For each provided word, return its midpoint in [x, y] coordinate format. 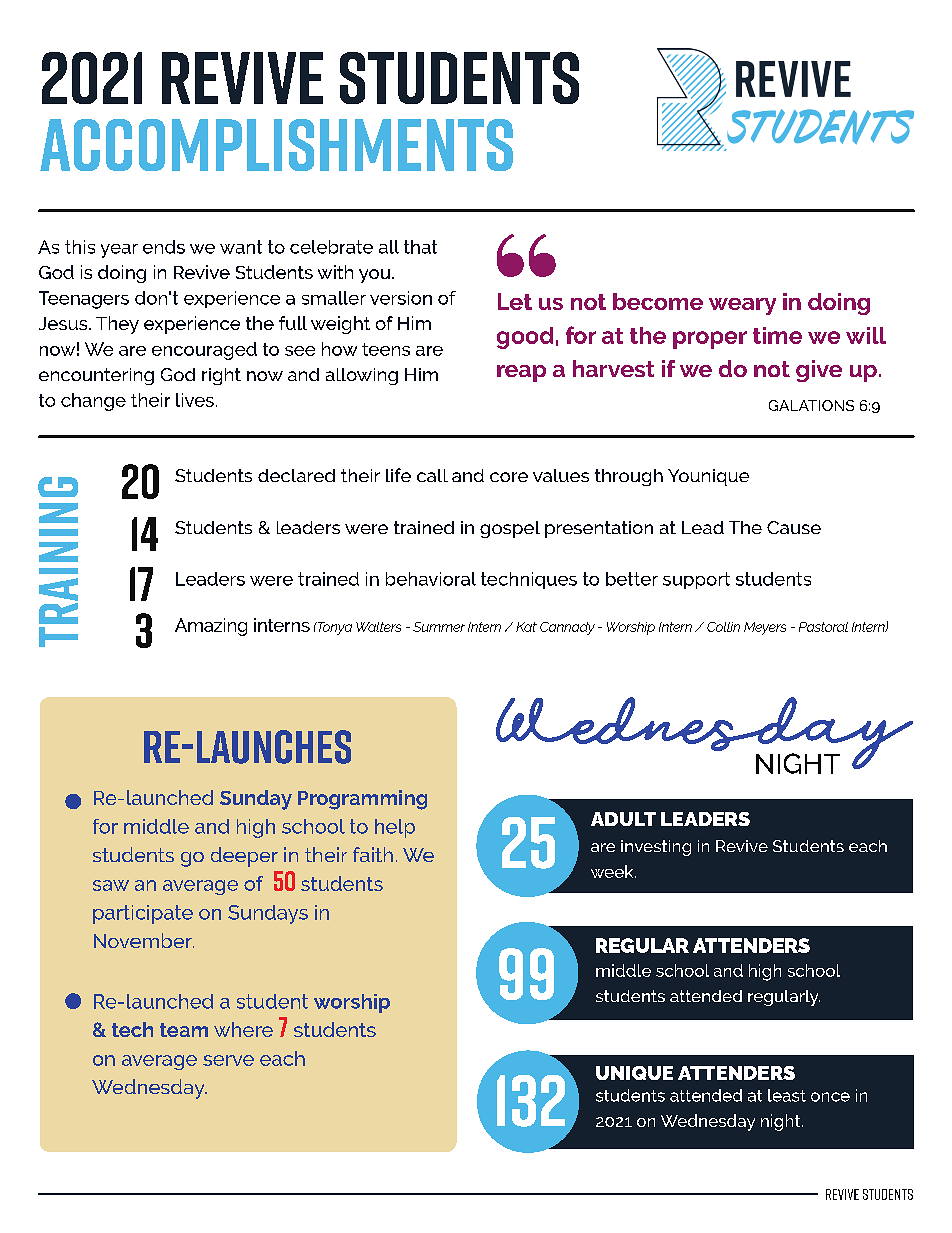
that [420, 247]
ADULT [623, 819]
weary [742, 306]
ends [164, 247]
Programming [362, 800]
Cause [794, 527]
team [184, 1030]
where [243, 1029]
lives [195, 400]
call [432, 475]
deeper [244, 857]
